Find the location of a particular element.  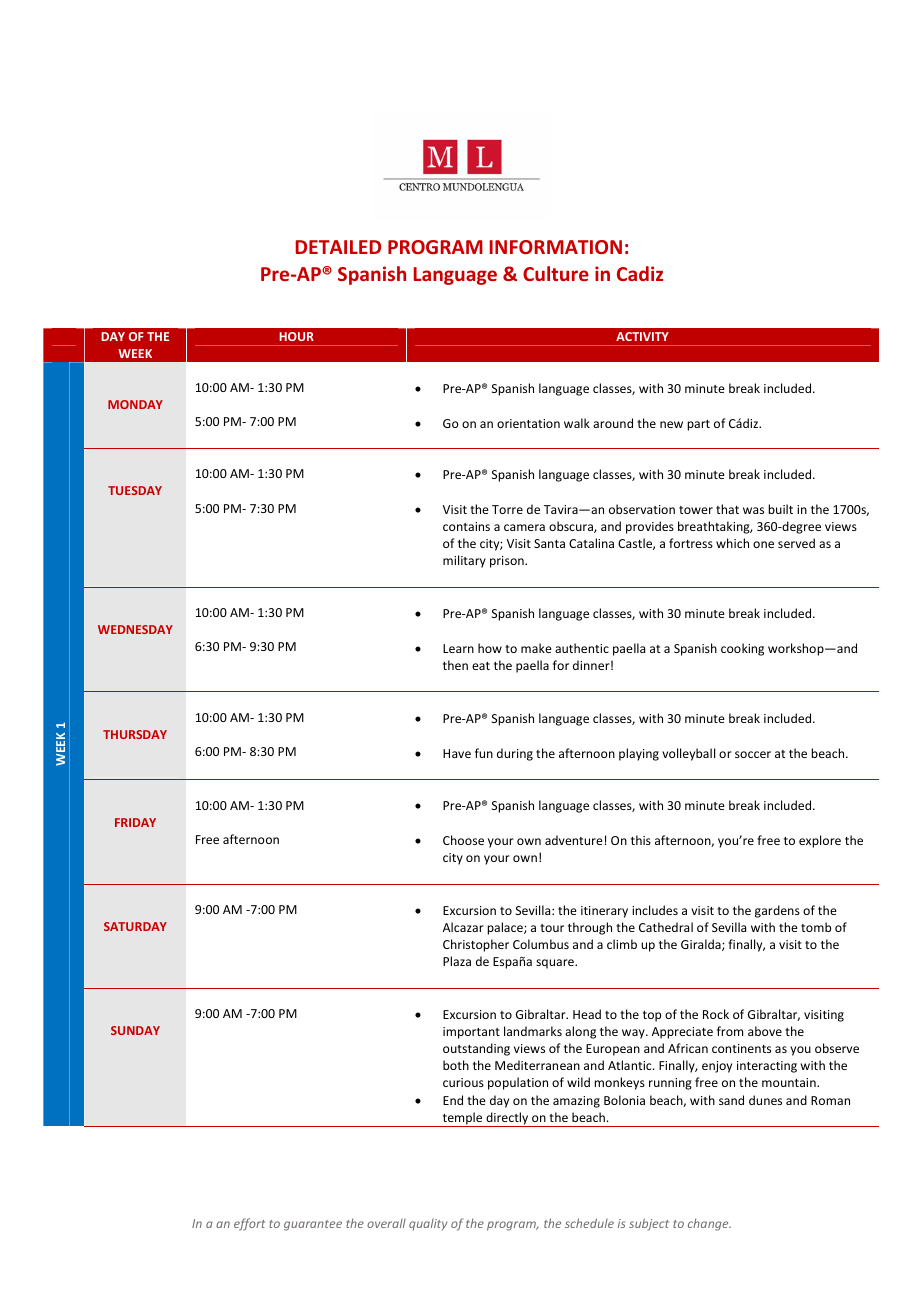

change is located at coordinates (709, 1224).
